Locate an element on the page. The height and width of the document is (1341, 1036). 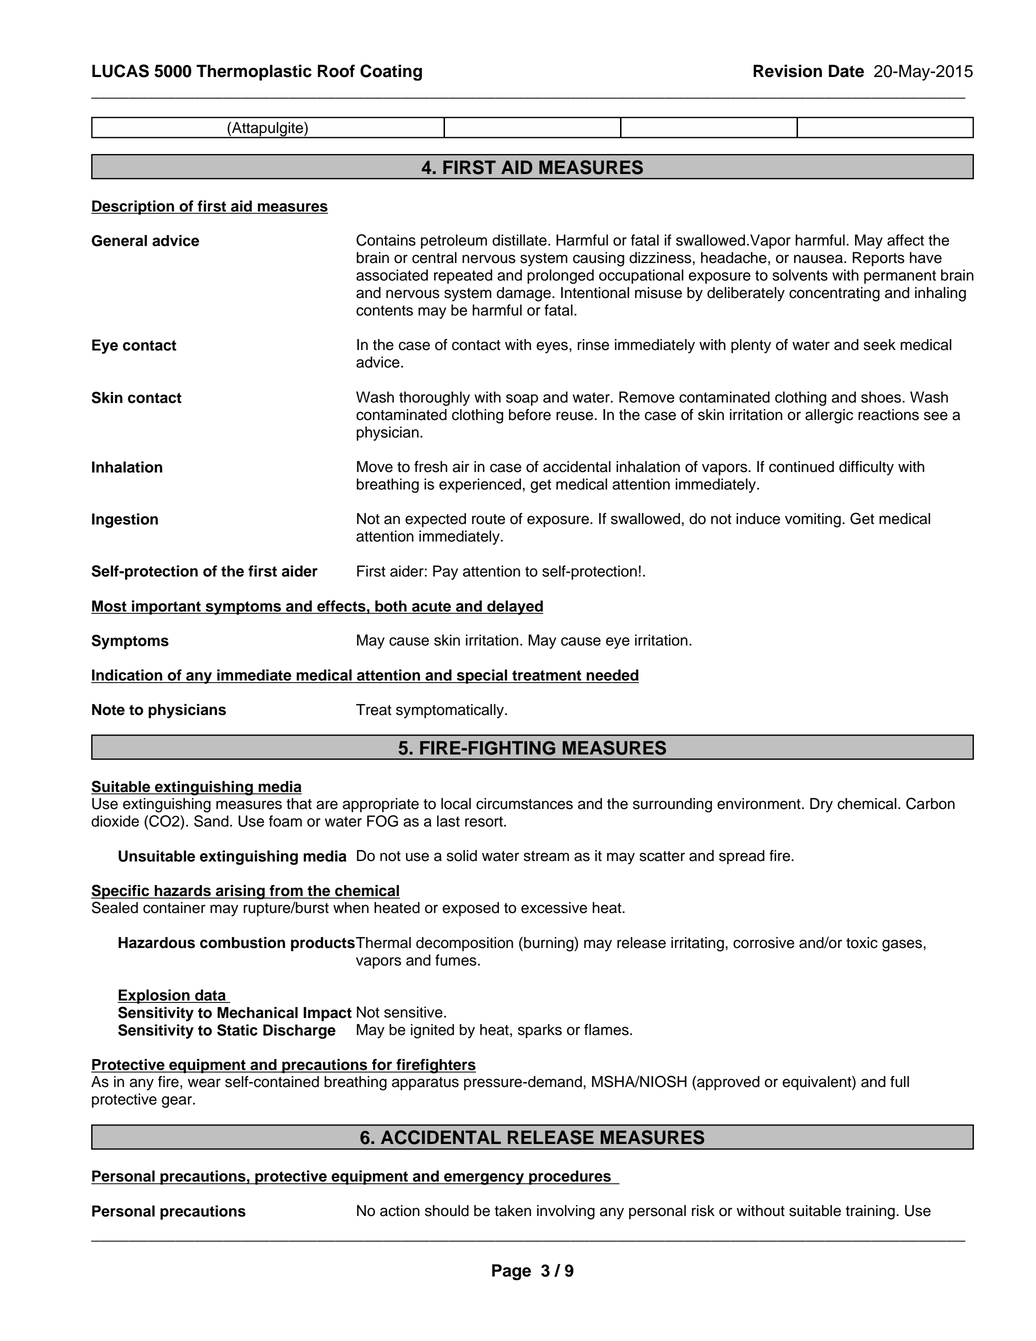
seek is located at coordinates (880, 345).
